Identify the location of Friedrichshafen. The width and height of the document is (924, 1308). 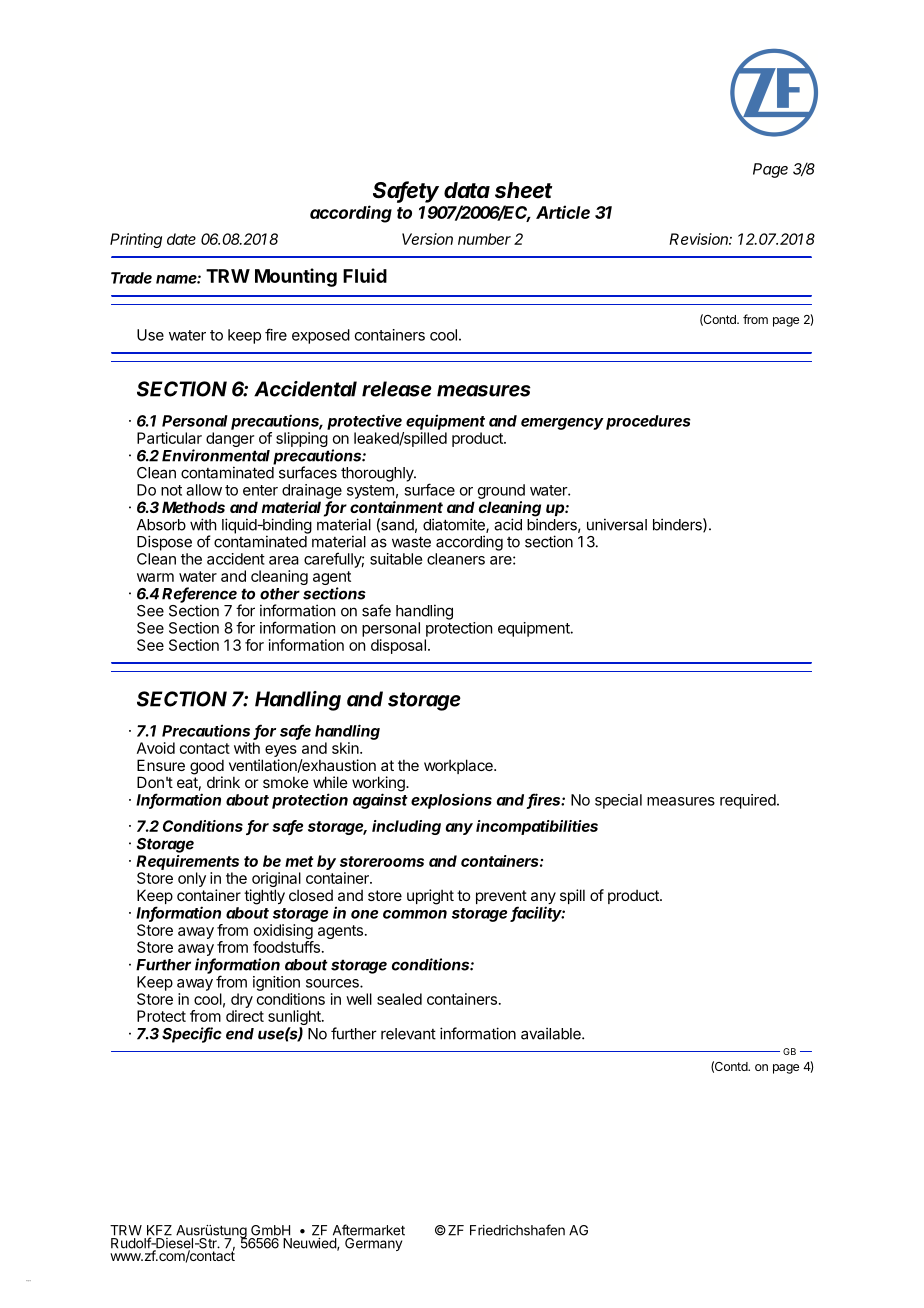
(517, 1230).
